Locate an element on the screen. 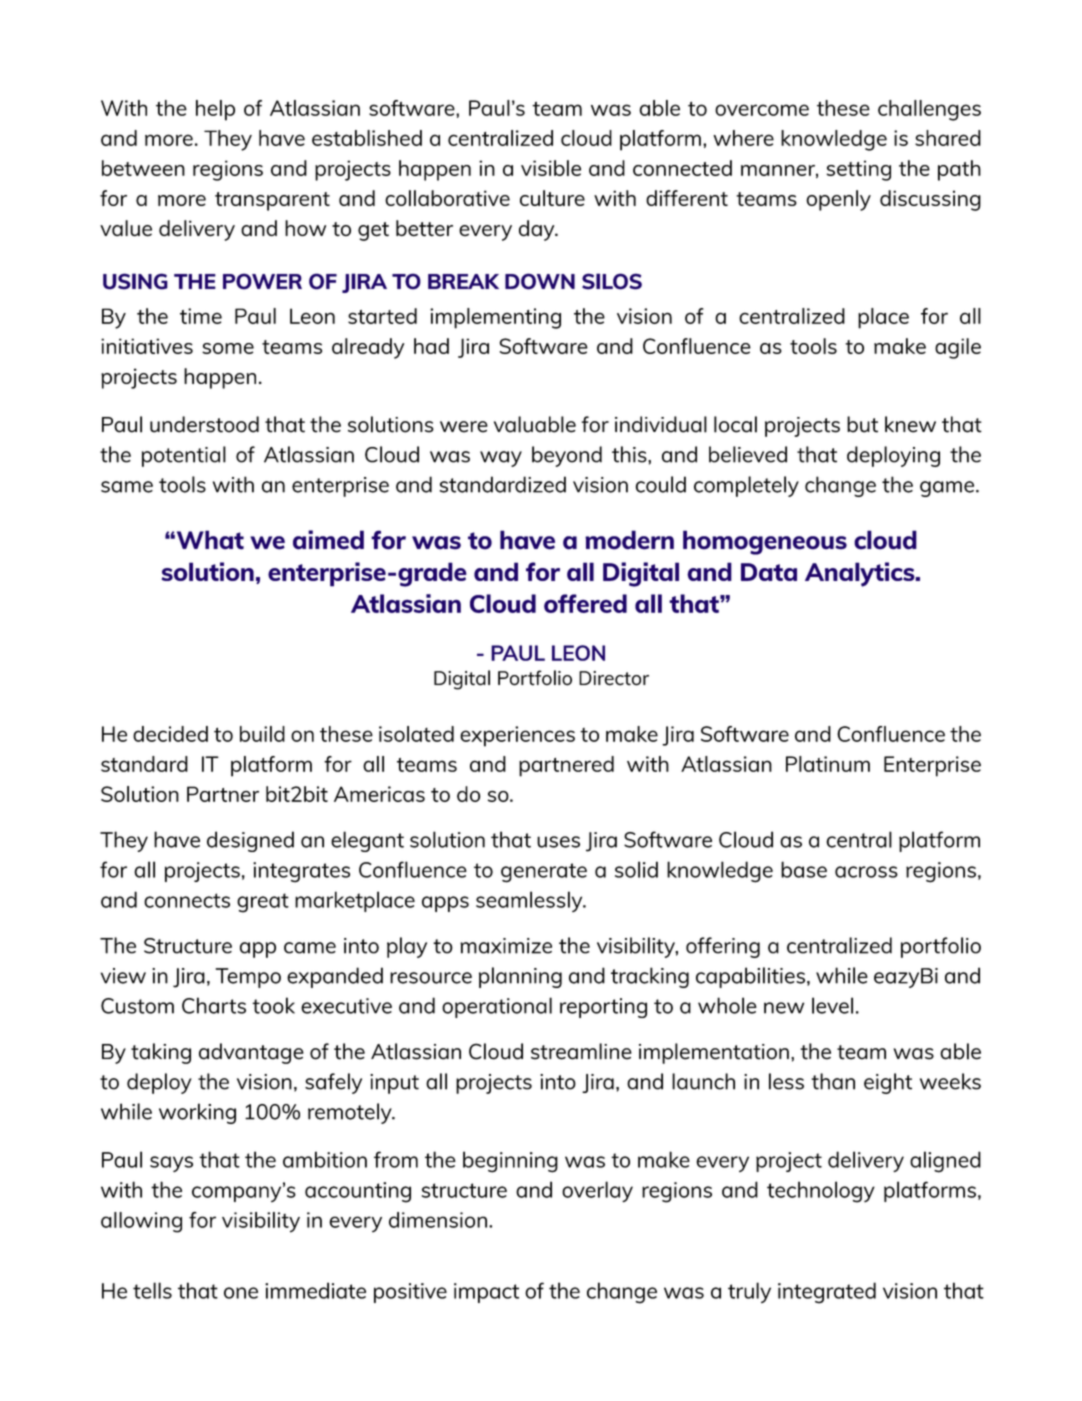 Image resolution: width=1082 pixels, height=1401 pixels. build is located at coordinates (262, 734).
